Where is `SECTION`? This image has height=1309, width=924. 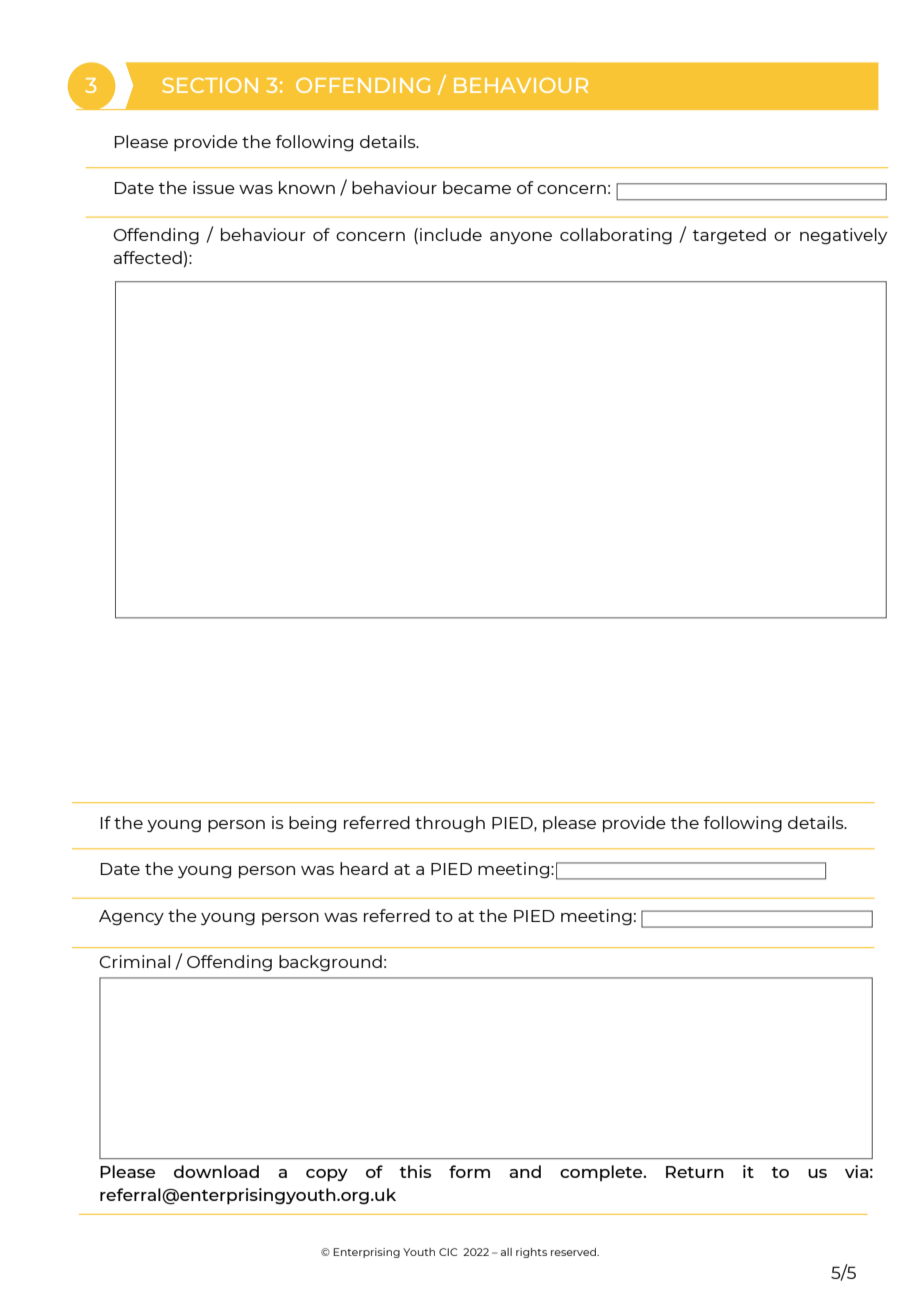 SECTION is located at coordinates (210, 85).
